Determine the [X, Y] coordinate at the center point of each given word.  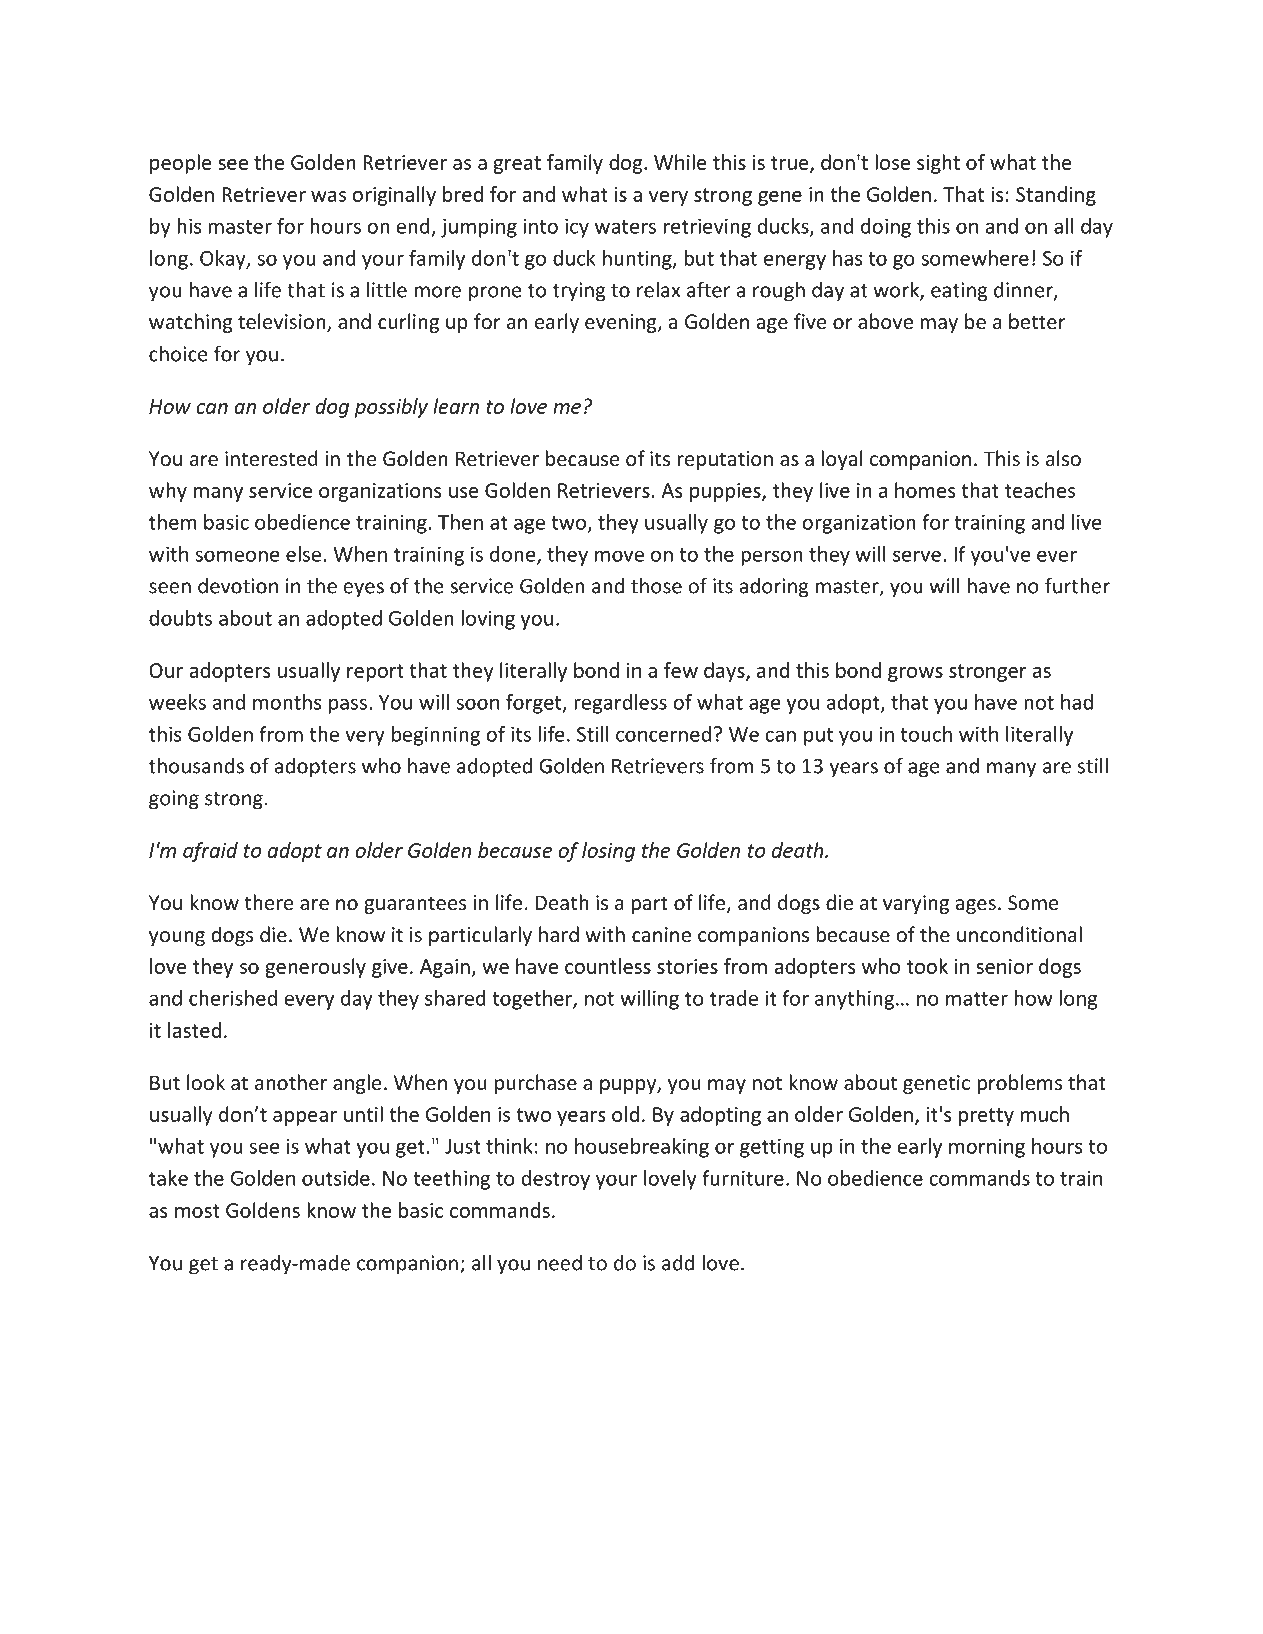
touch [926, 734]
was [328, 196]
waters [625, 227]
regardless [620, 704]
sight [938, 164]
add [678, 1263]
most [197, 1211]
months [287, 702]
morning [987, 1148]
